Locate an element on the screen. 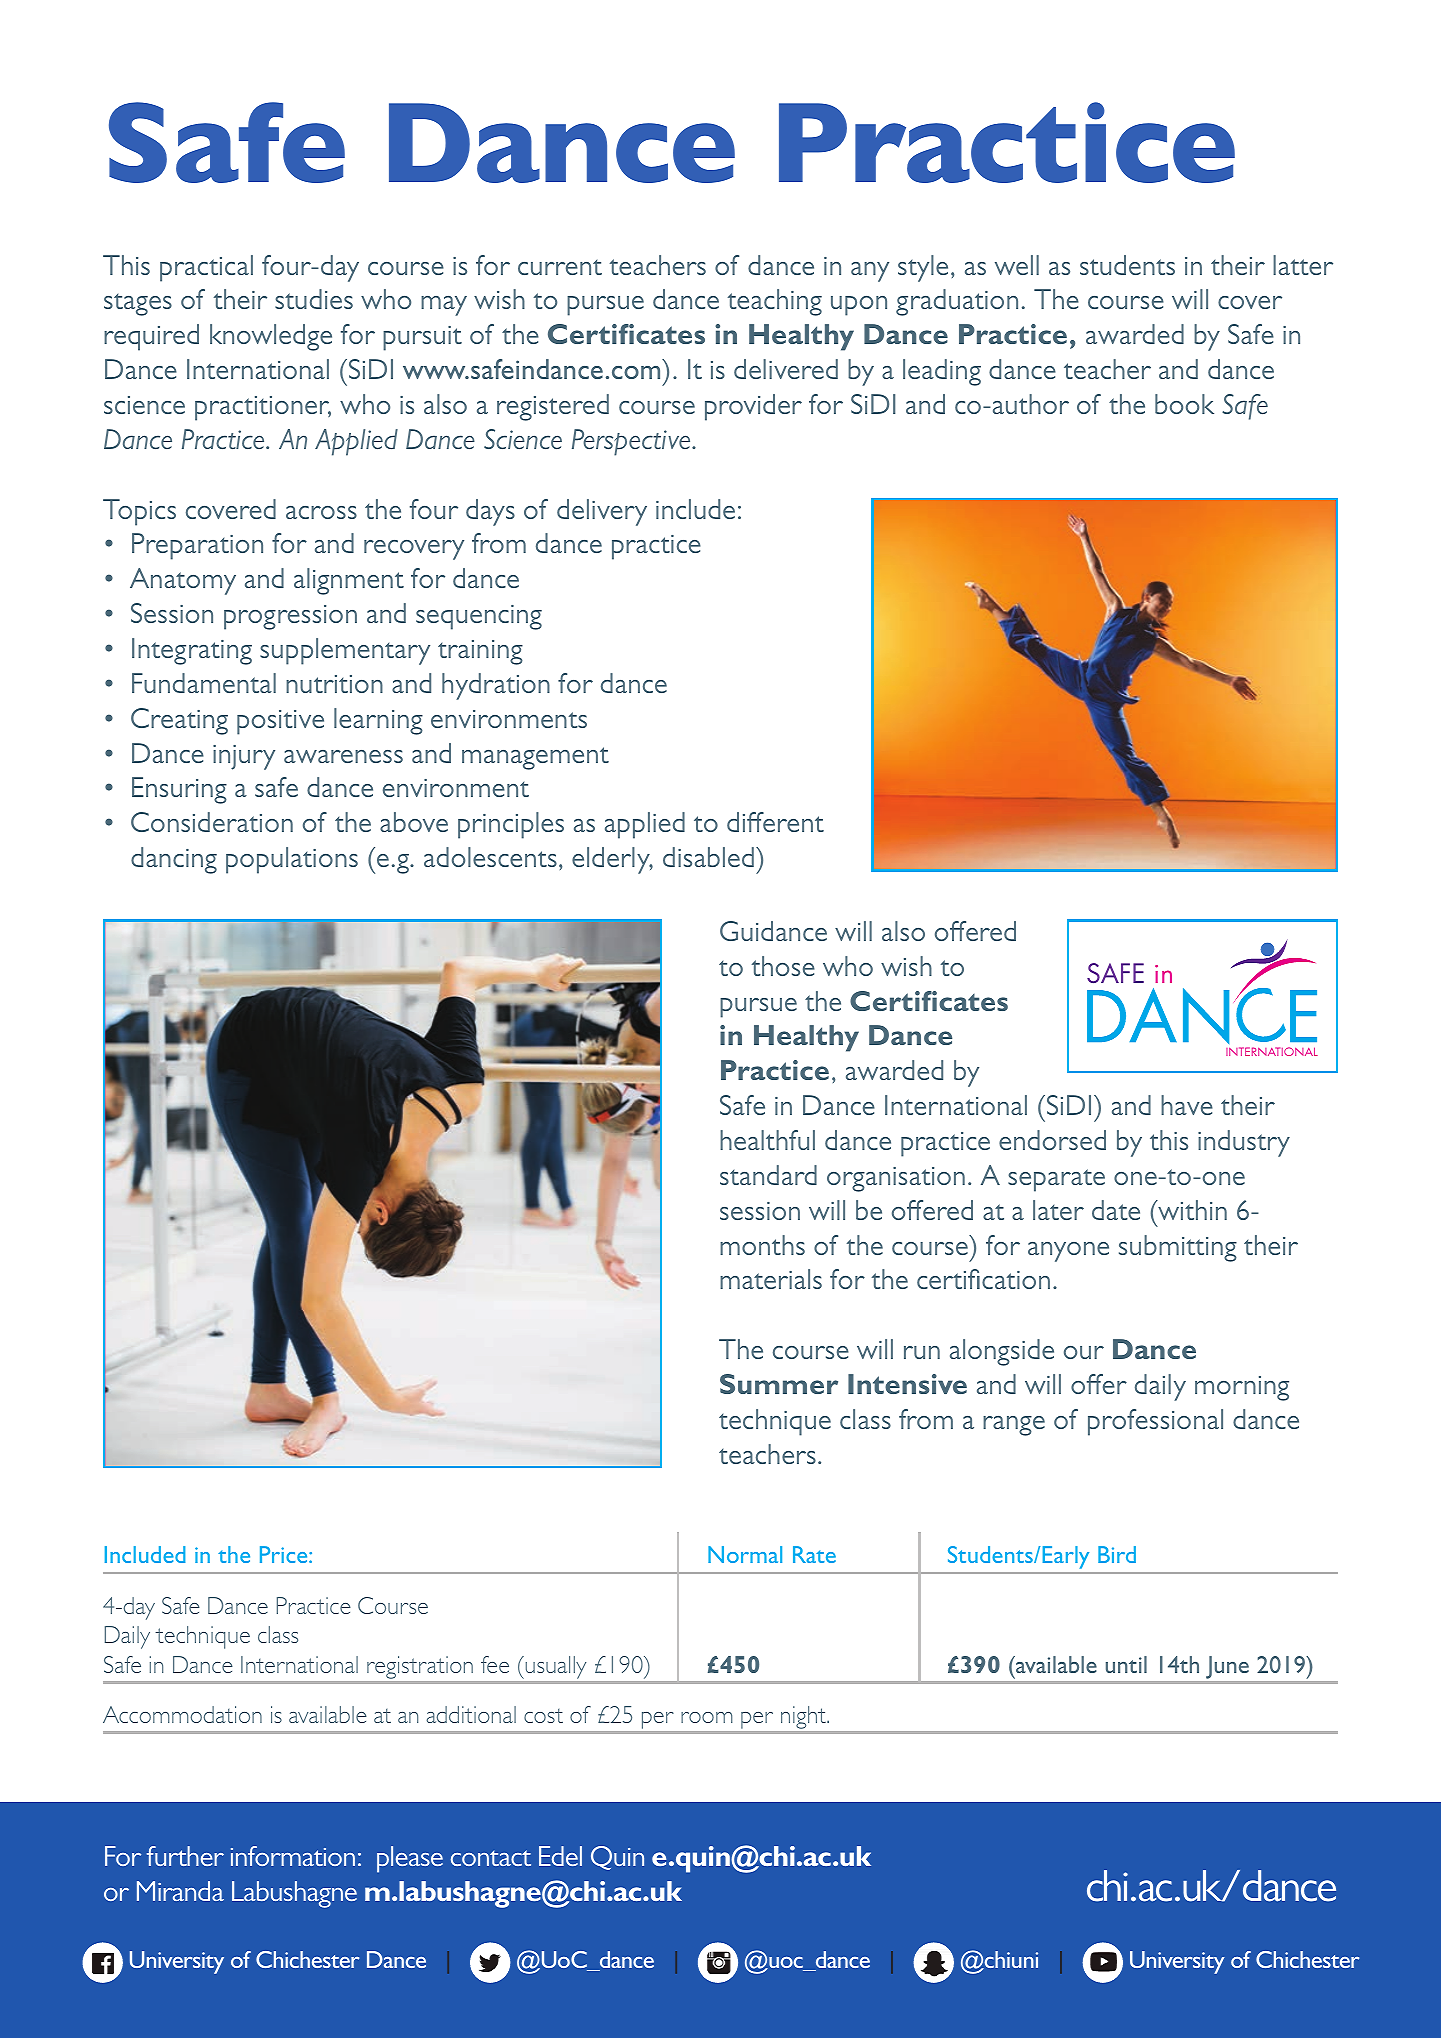  Price is located at coordinates (285, 1554).
